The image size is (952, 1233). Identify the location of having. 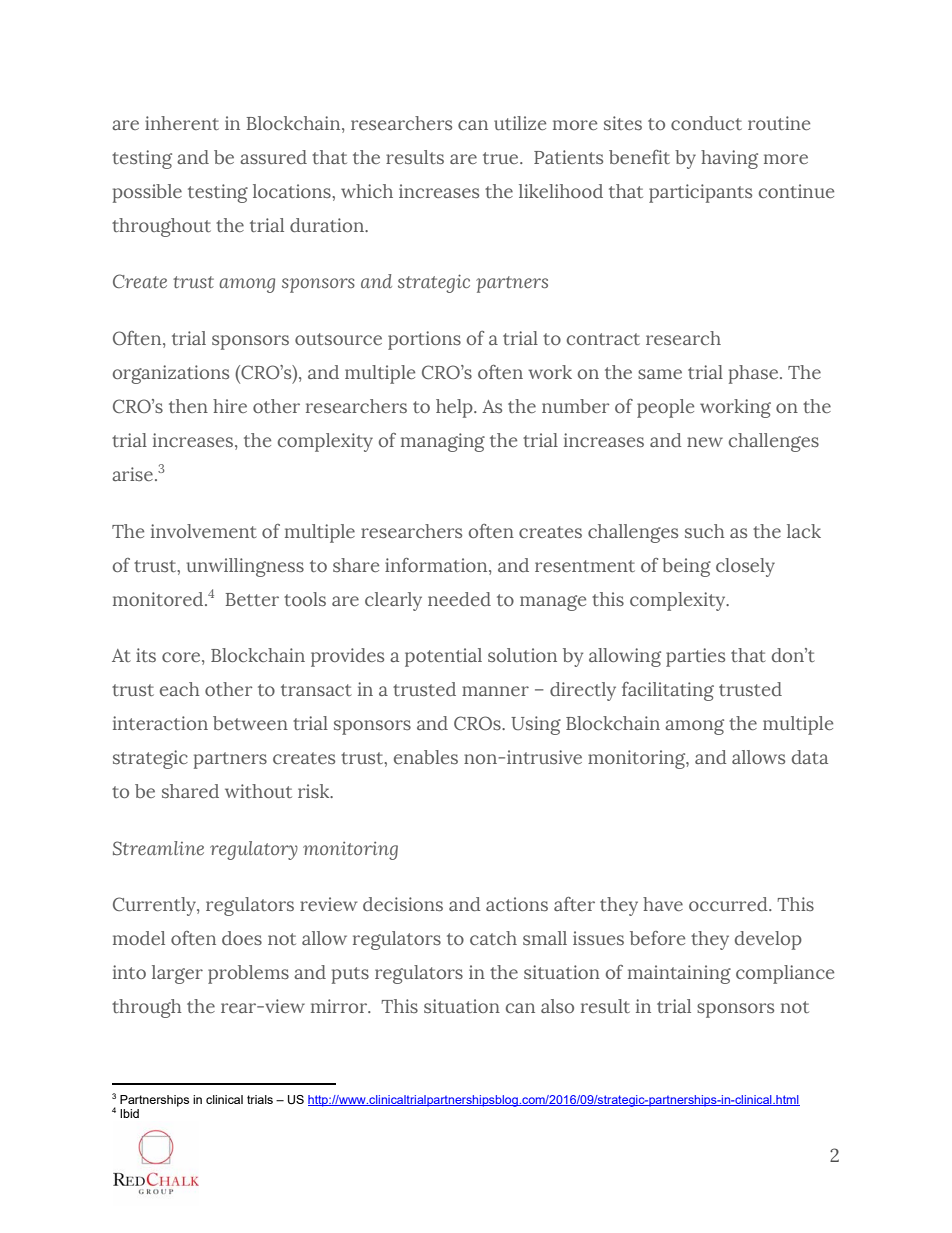
(729, 159).
